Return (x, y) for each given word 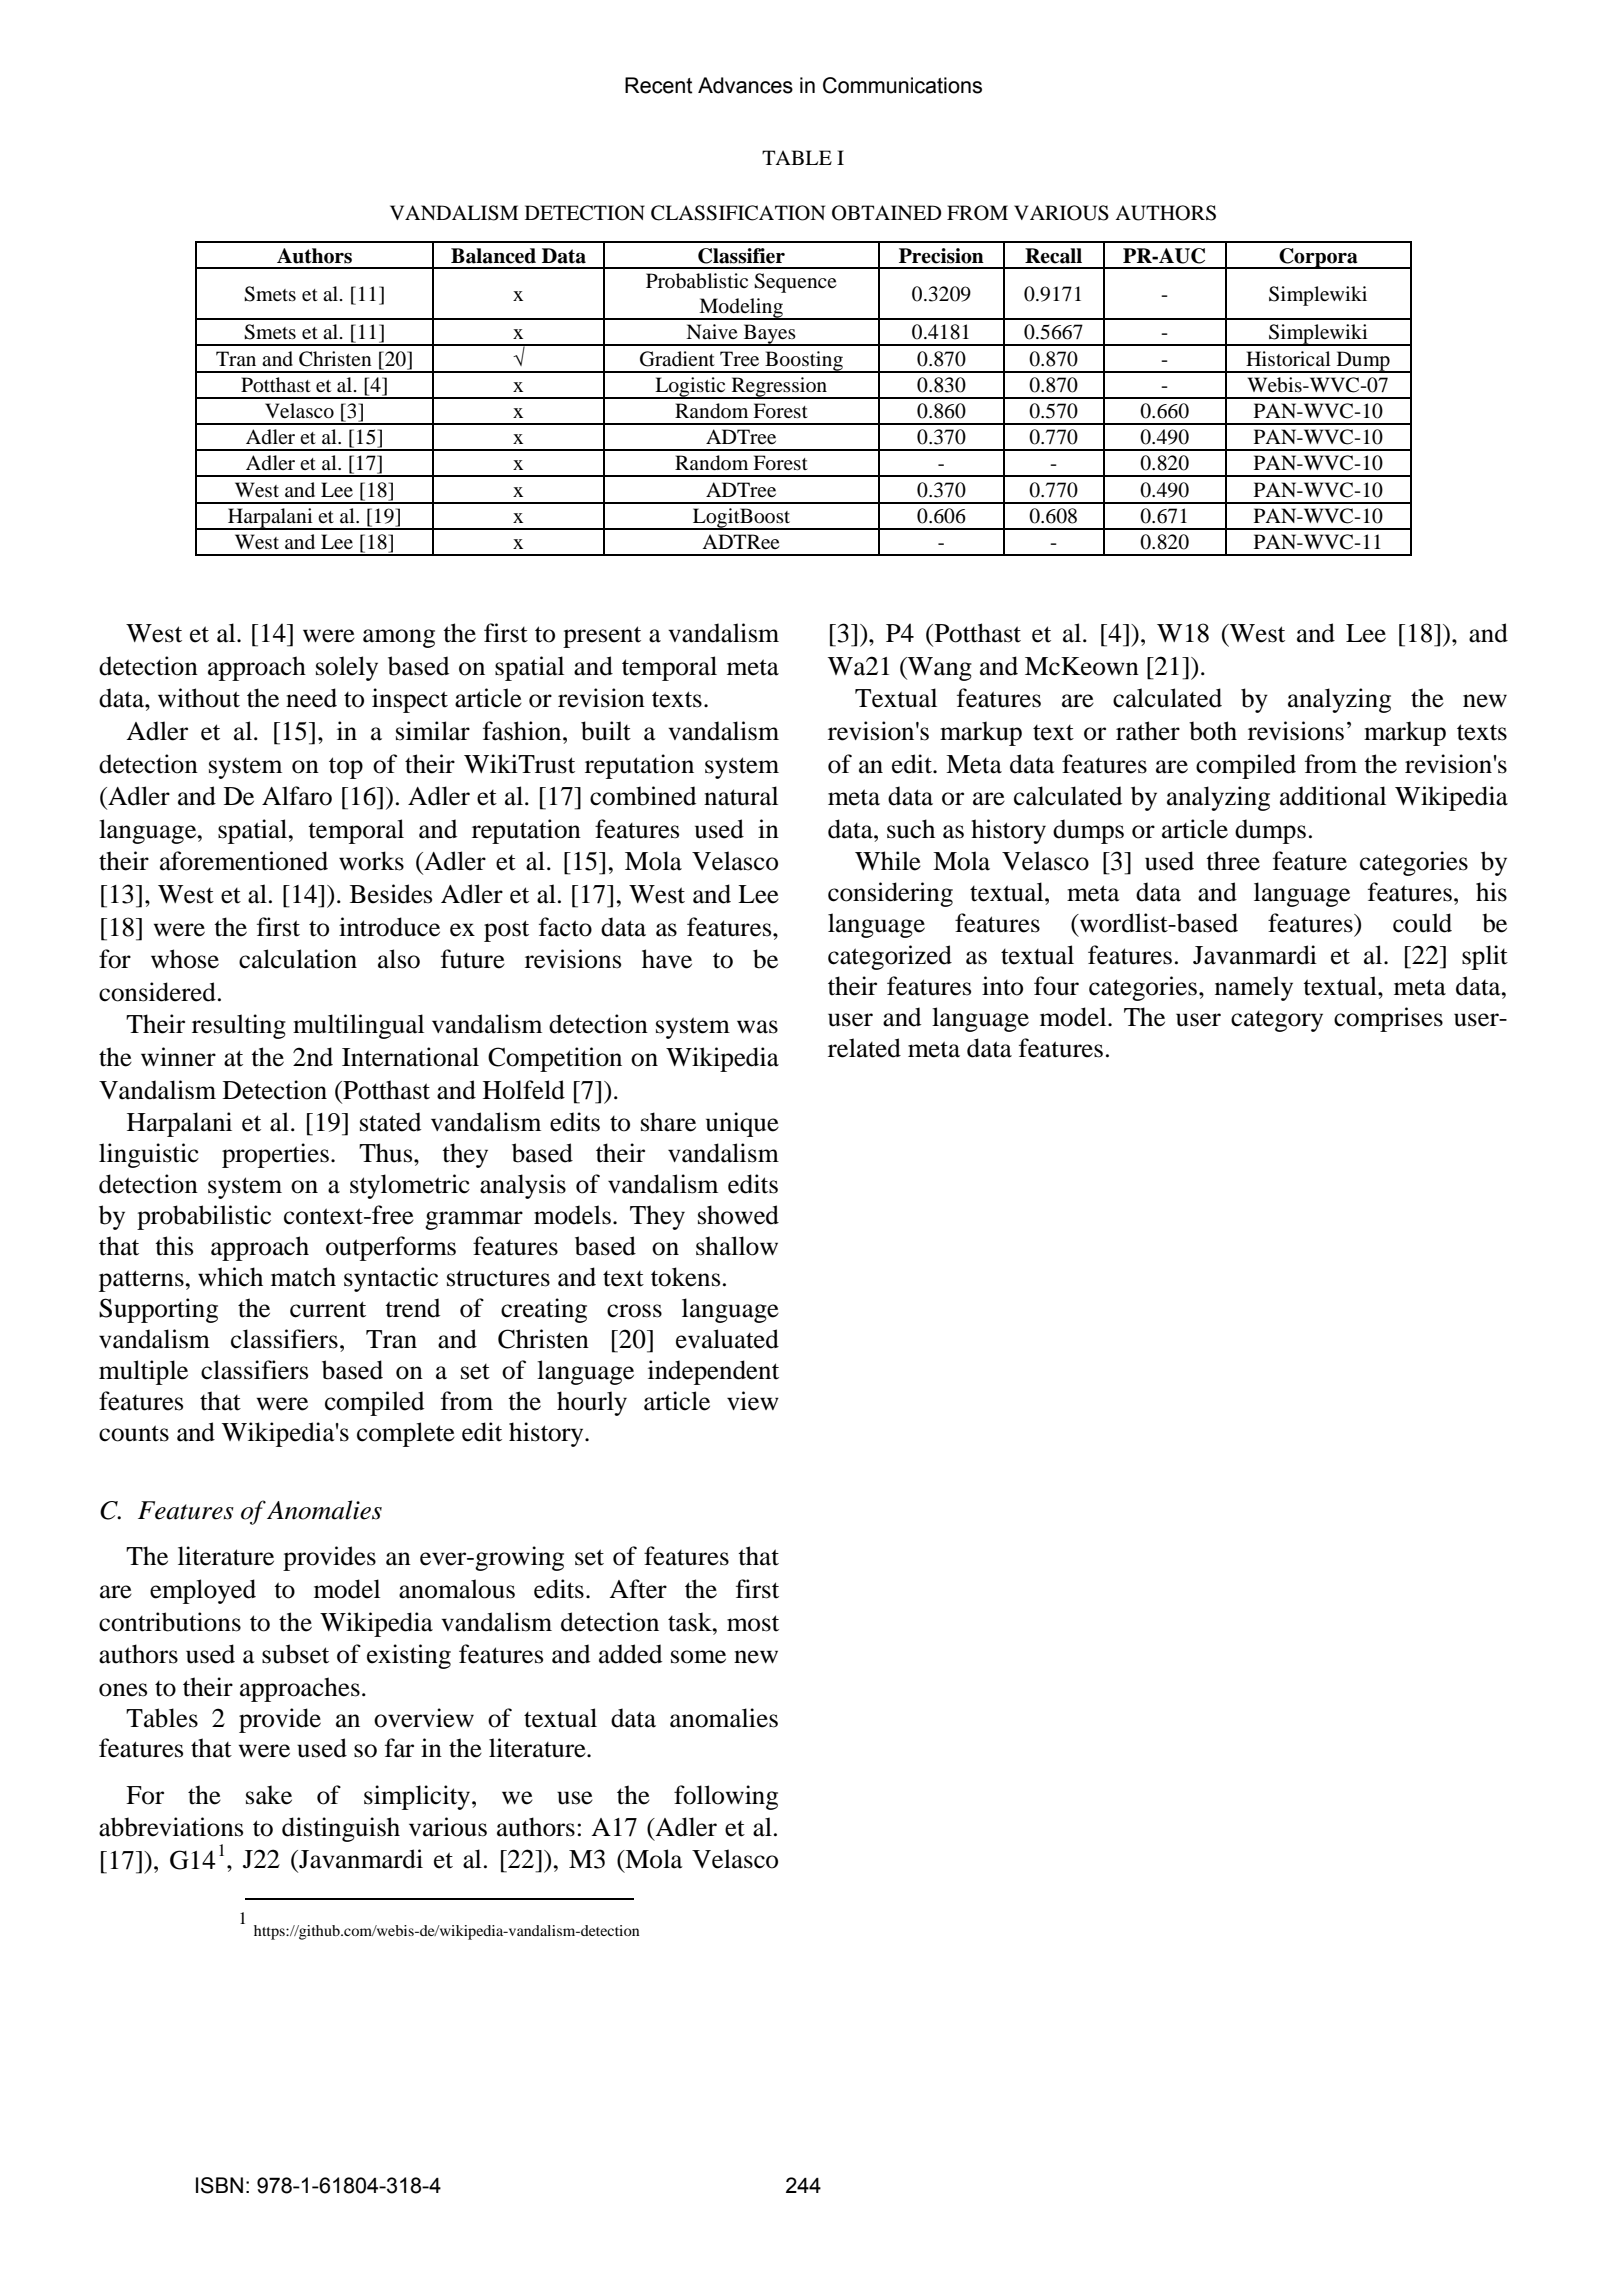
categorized (890, 957)
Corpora (1318, 258)
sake (269, 1795)
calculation (298, 959)
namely (1254, 988)
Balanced (493, 256)
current (328, 1309)
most (753, 1623)
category (1277, 1021)
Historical (1288, 359)
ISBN (219, 2185)
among (399, 638)
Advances (745, 85)
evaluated (727, 1339)
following (726, 1797)
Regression (779, 388)
